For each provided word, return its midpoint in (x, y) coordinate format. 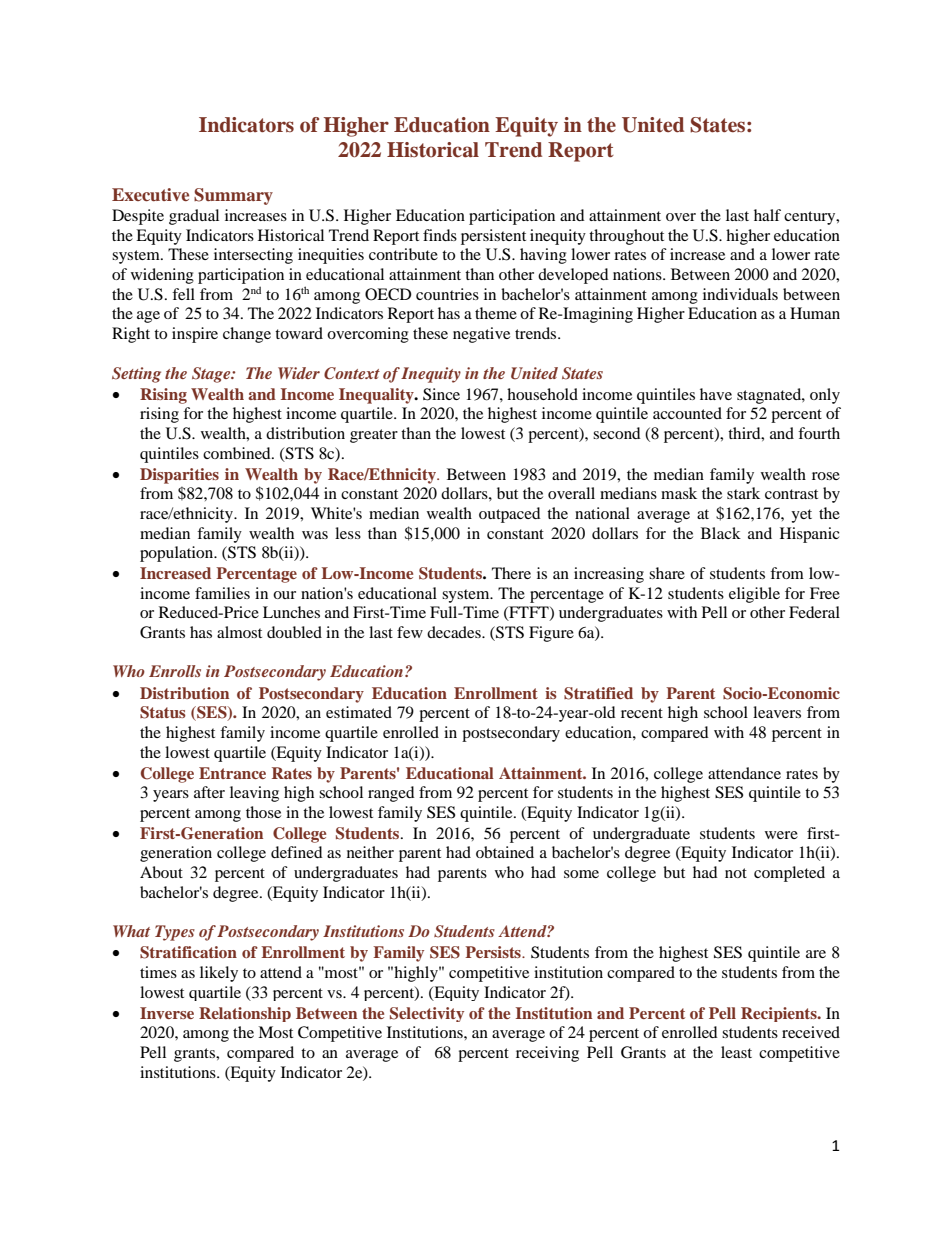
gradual (194, 217)
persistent (493, 237)
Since (441, 394)
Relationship (245, 1014)
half (767, 215)
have (716, 394)
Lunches (291, 612)
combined (238, 453)
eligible (754, 595)
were (781, 835)
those (263, 812)
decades (455, 632)
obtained (505, 852)
